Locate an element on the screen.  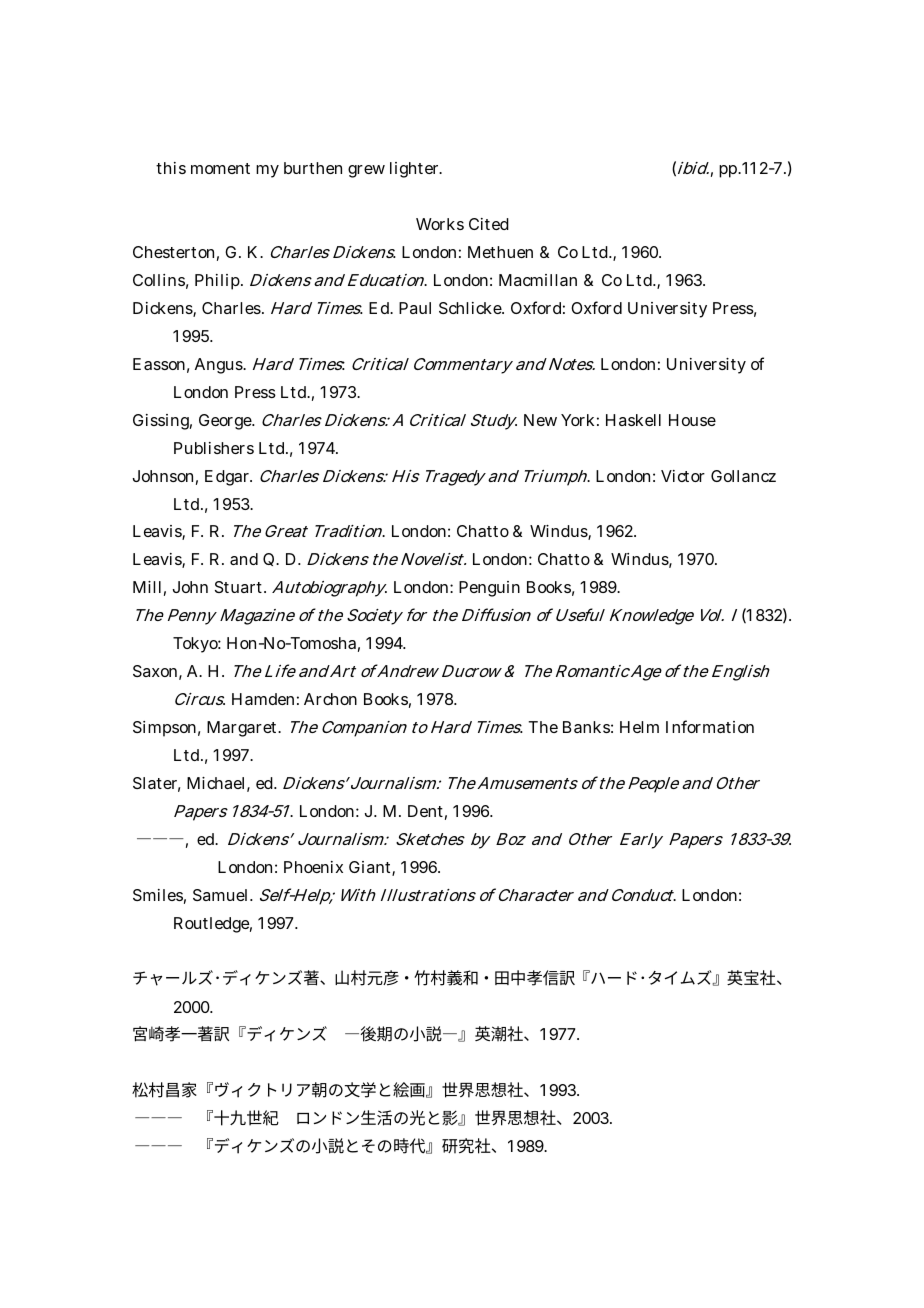
lighter is located at coordinates (416, 170).
